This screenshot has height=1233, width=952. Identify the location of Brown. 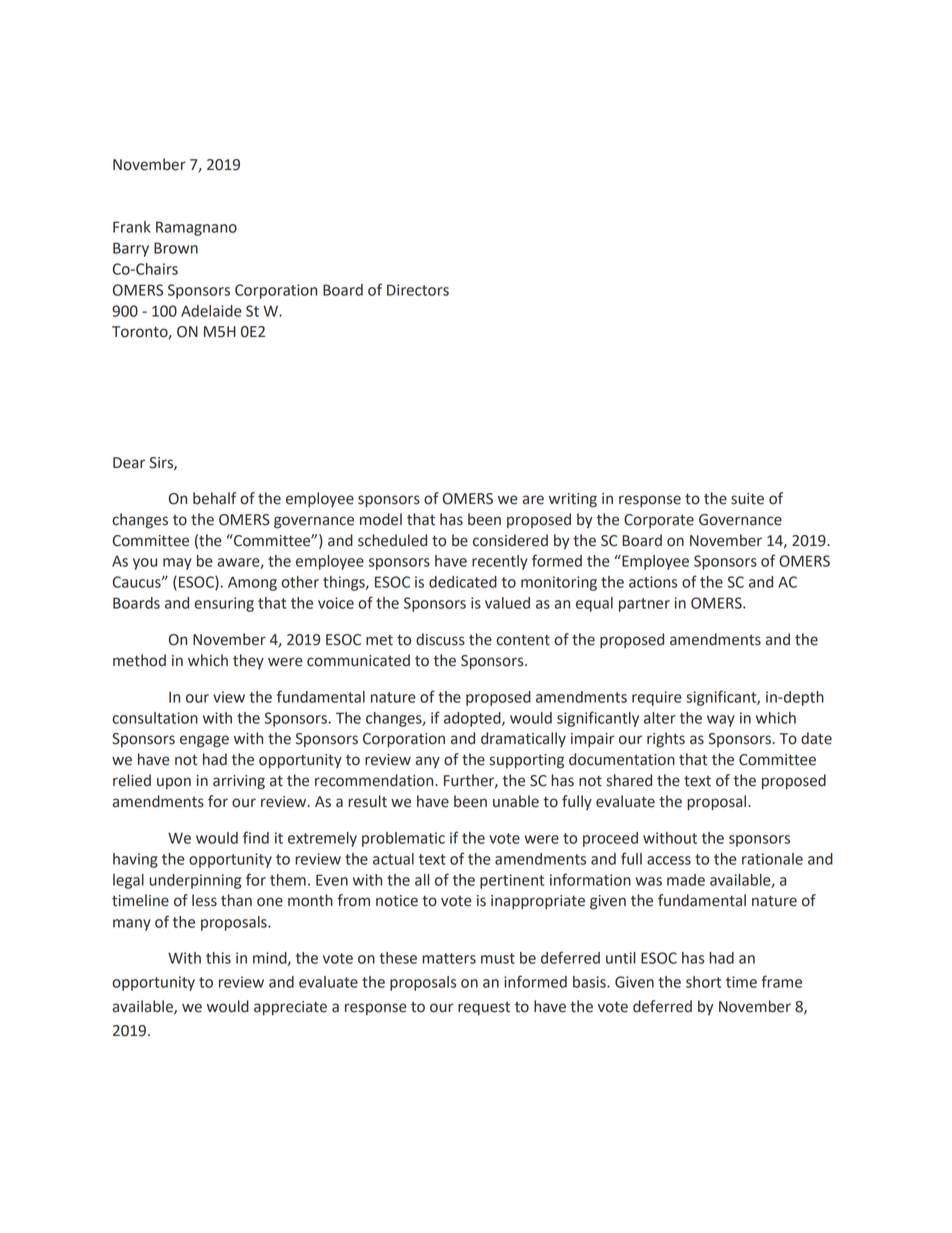
(176, 248).
